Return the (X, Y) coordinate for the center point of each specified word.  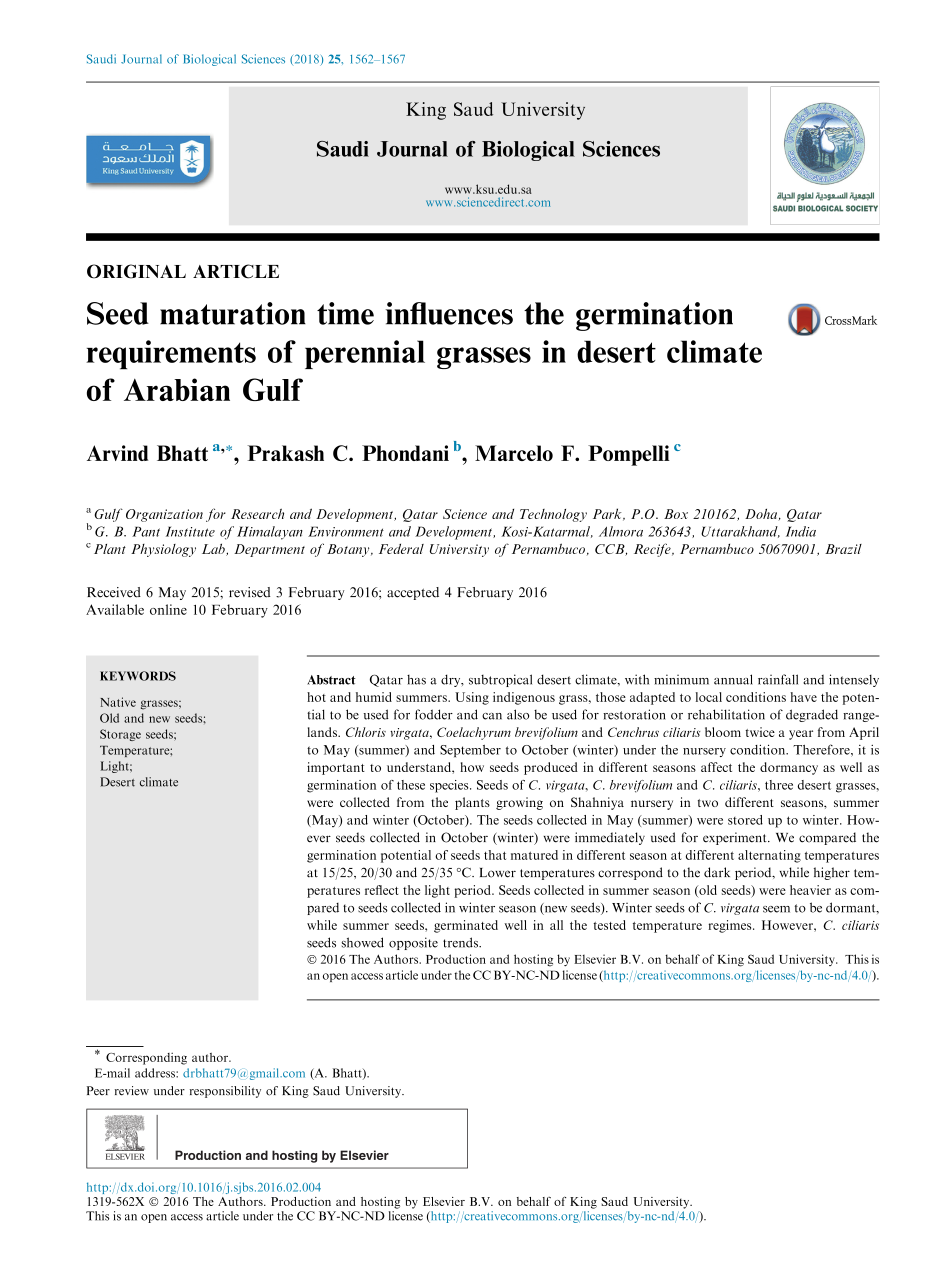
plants (472, 803)
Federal (401, 548)
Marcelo (514, 453)
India (801, 531)
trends (461, 942)
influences (449, 313)
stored (745, 820)
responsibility (225, 1092)
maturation (233, 313)
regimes (731, 926)
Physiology (163, 550)
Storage (120, 735)
